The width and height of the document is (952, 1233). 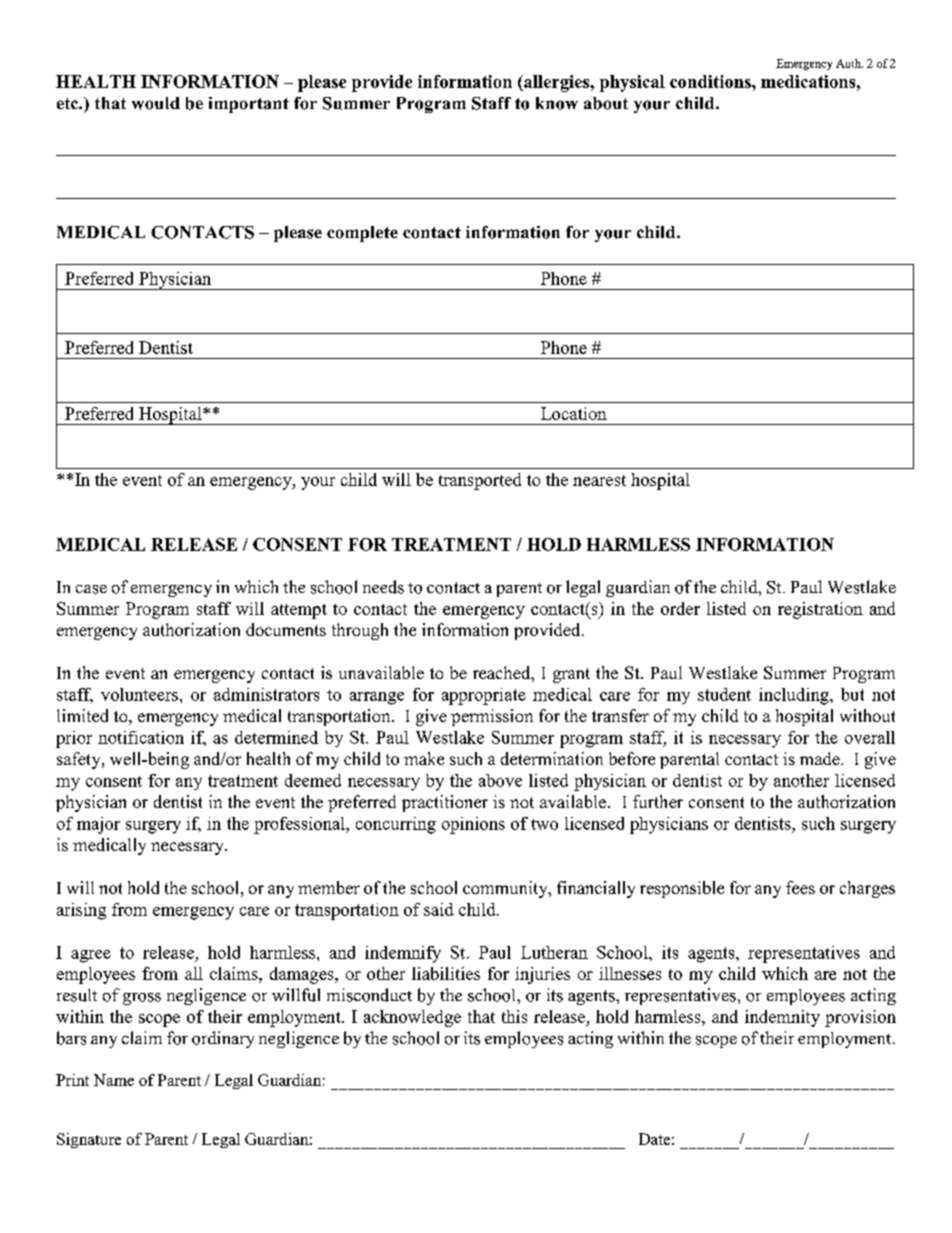 I want to click on case, so click(x=91, y=589).
